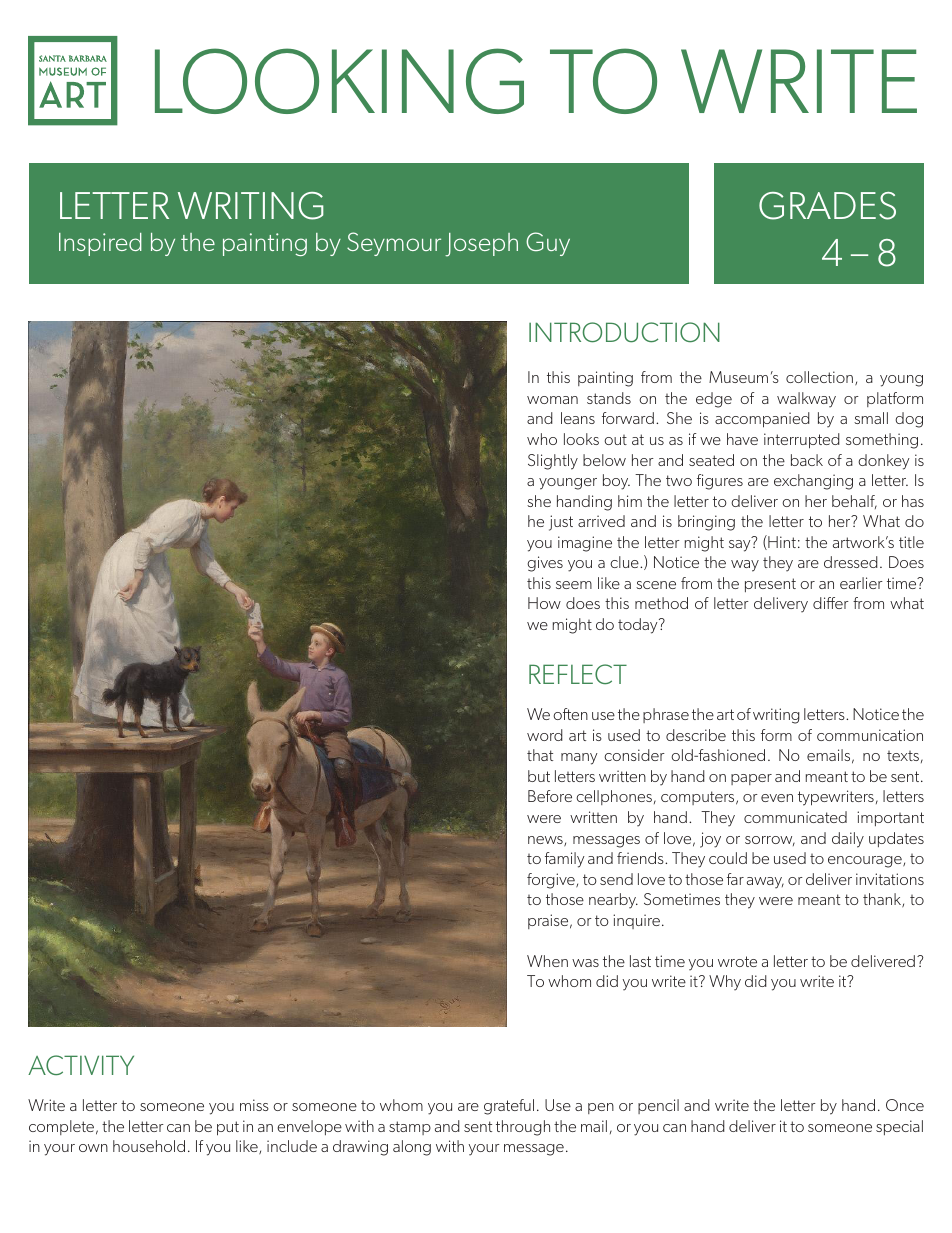 This page has width=952, height=1233. Describe the element at coordinates (831, 603) in the page. I see `differ` at that location.
